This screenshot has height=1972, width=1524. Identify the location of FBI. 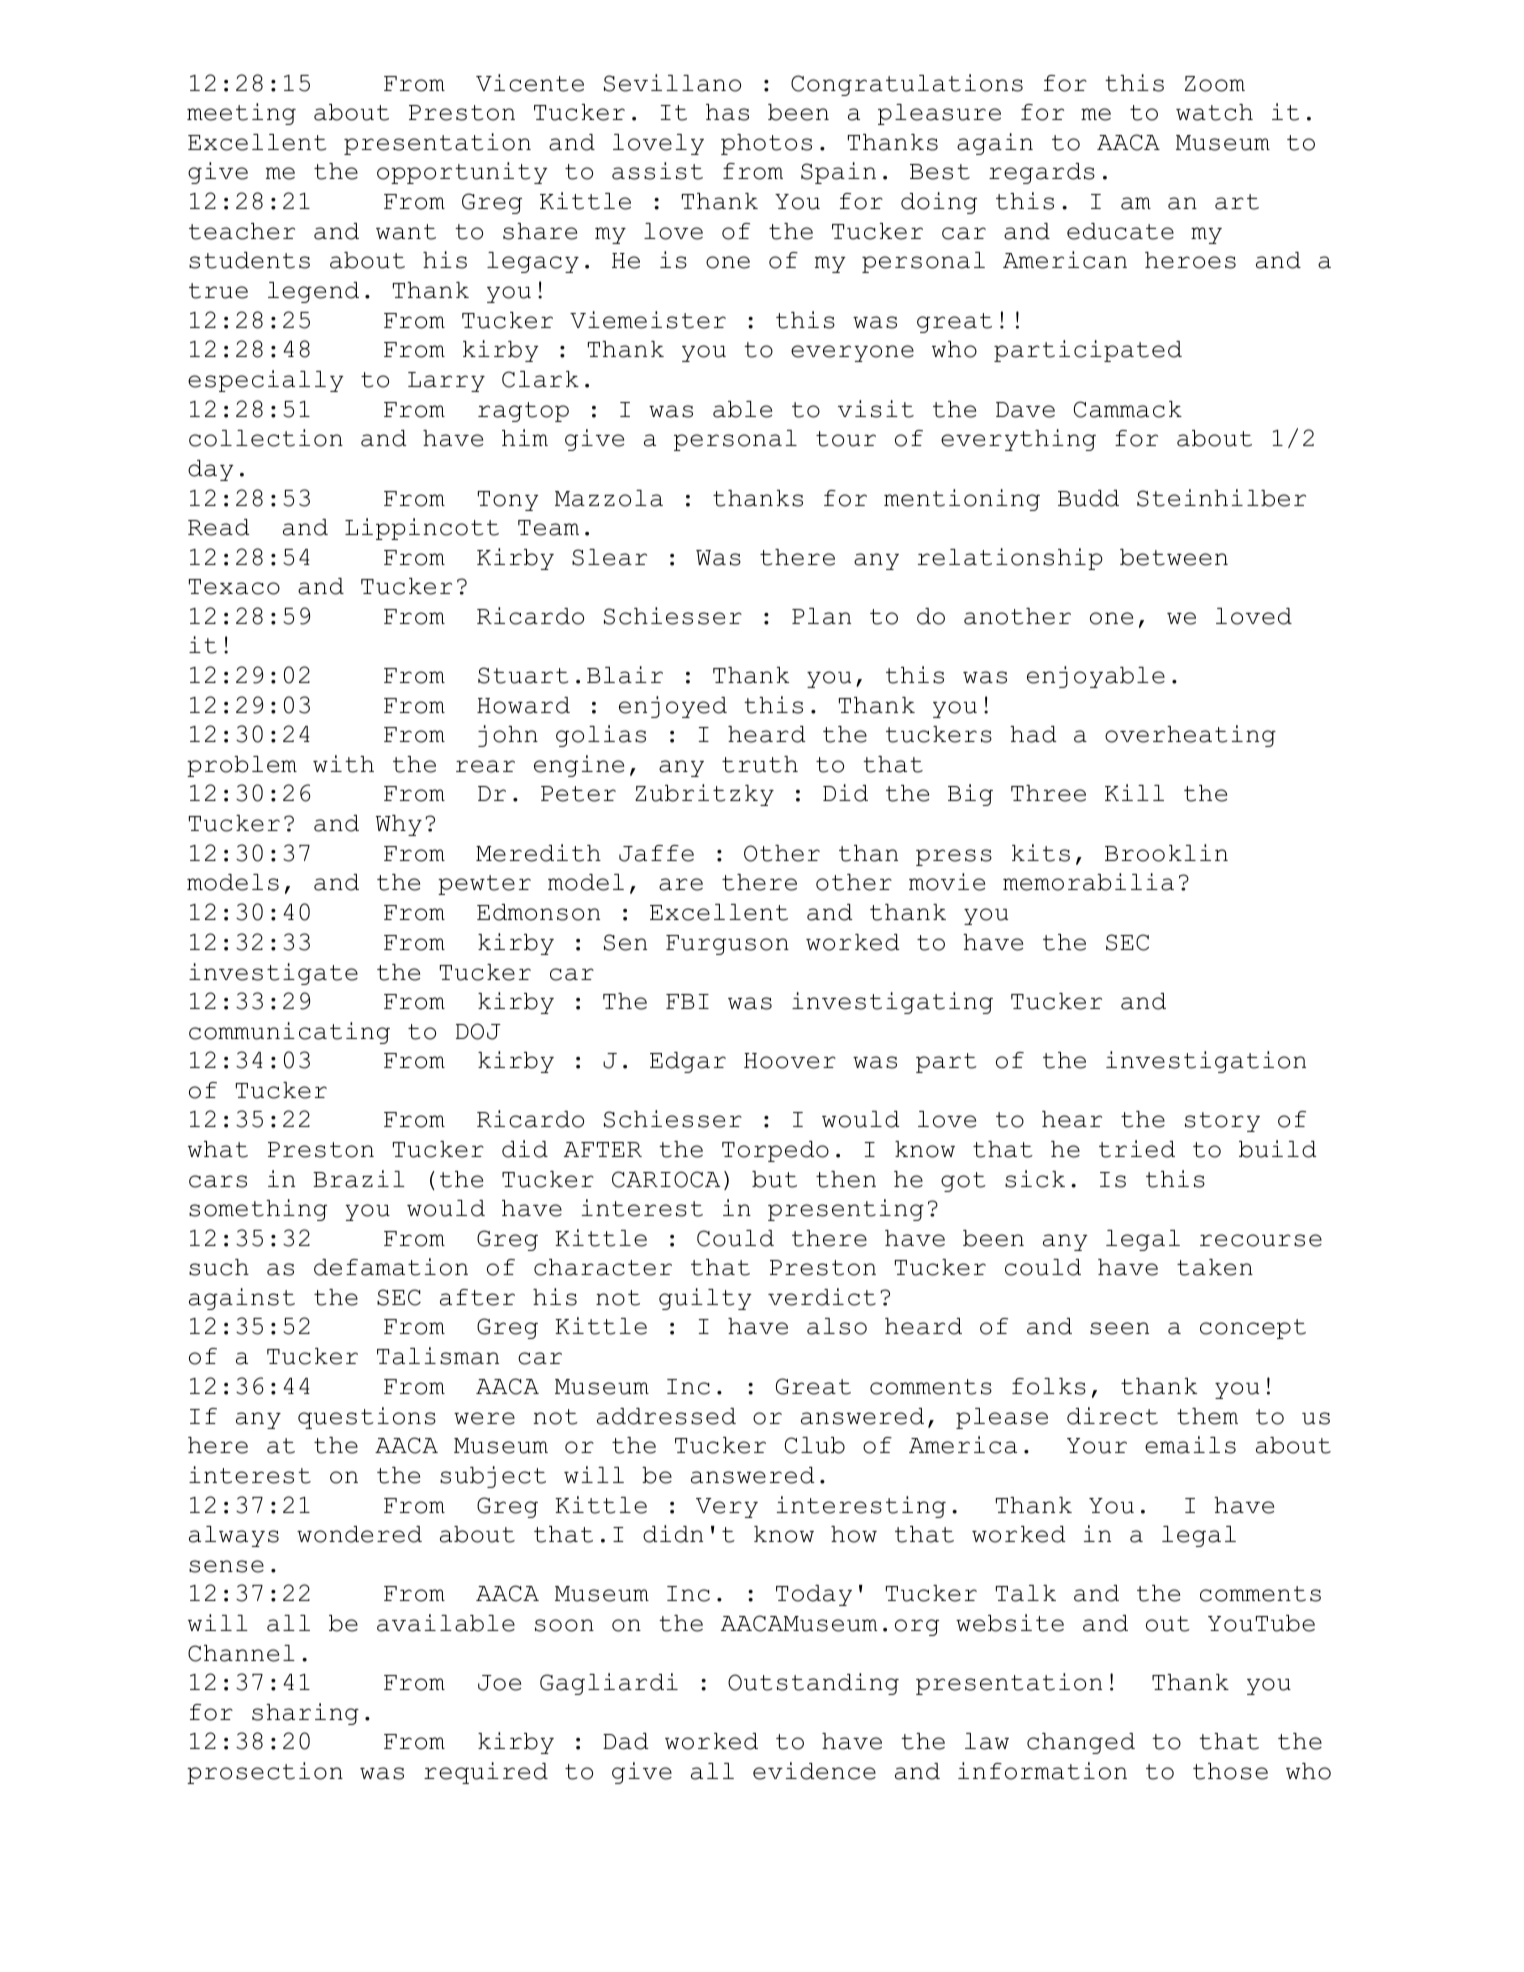
(687, 1001).
